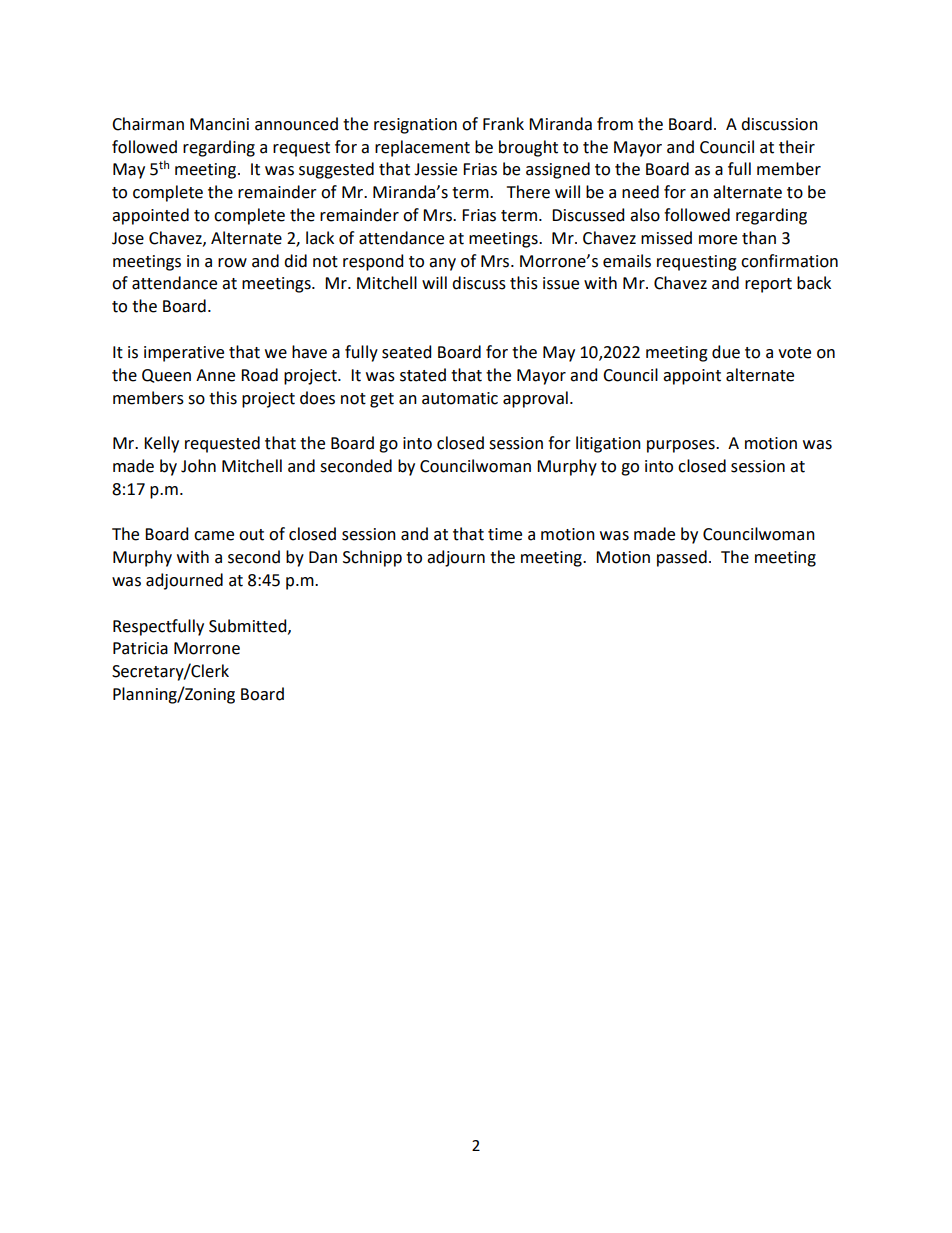  Describe the element at coordinates (797, 147) in the screenshot. I see `their` at that location.
